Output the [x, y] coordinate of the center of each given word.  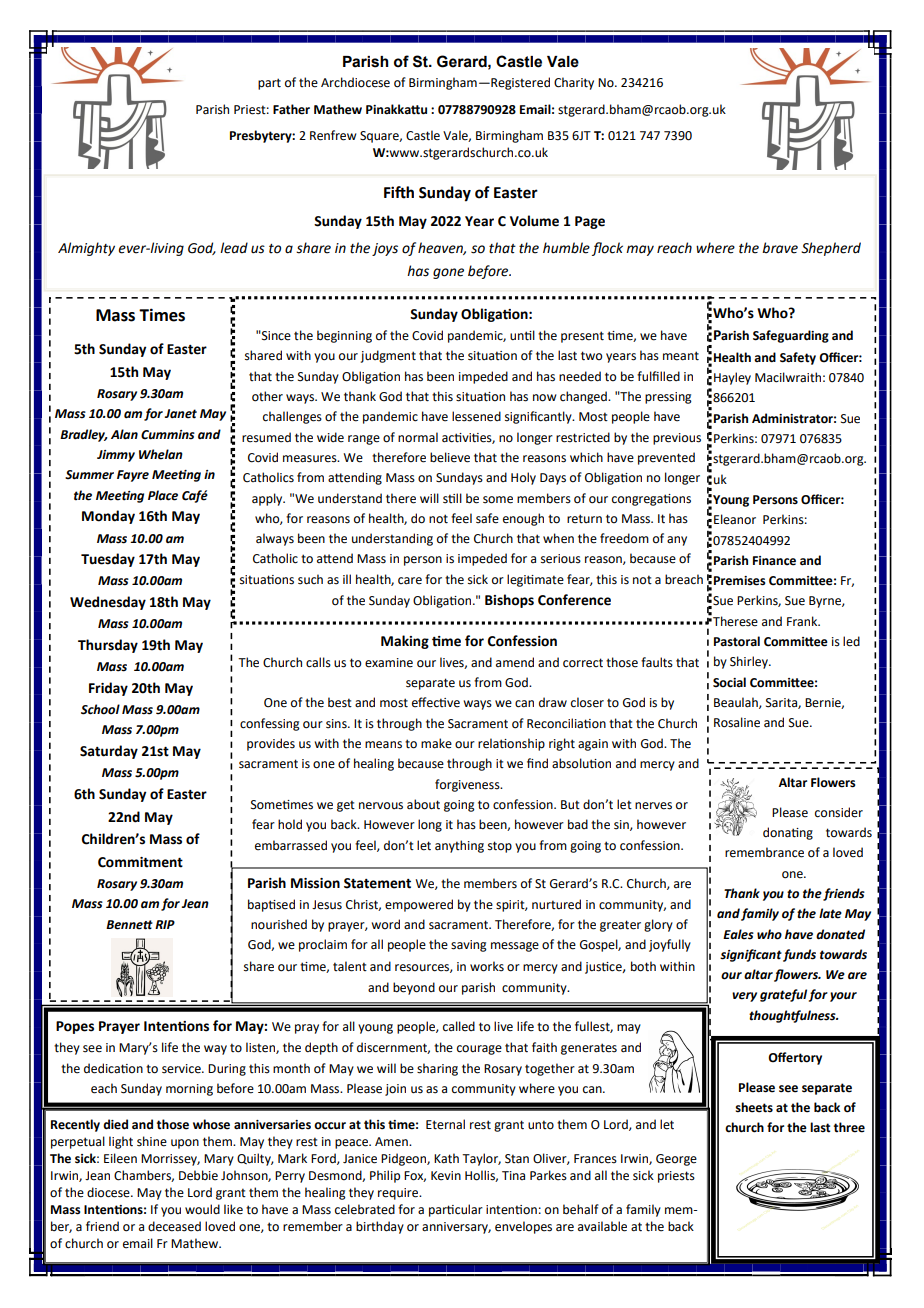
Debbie [198, 1175]
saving [469, 946]
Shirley [750, 662]
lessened [476, 416]
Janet [180, 414]
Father [291, 109]
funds [799, 955]
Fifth [399, 192]
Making [405, 642]
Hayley [732, 378]
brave [780, 248]
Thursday [108, 646]
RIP [165, 924]
